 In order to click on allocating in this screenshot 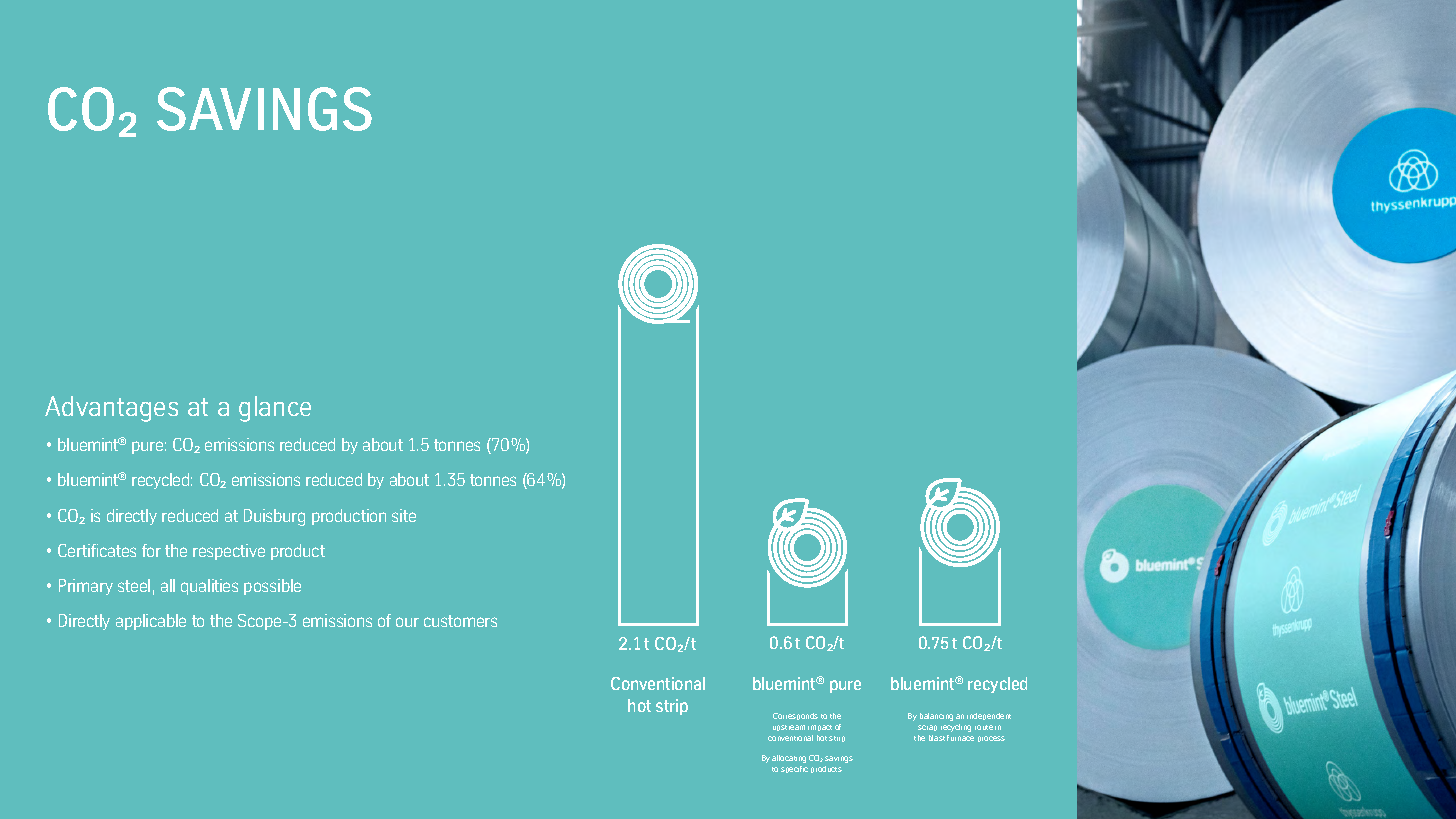, I will do `click(789, 759)`.
